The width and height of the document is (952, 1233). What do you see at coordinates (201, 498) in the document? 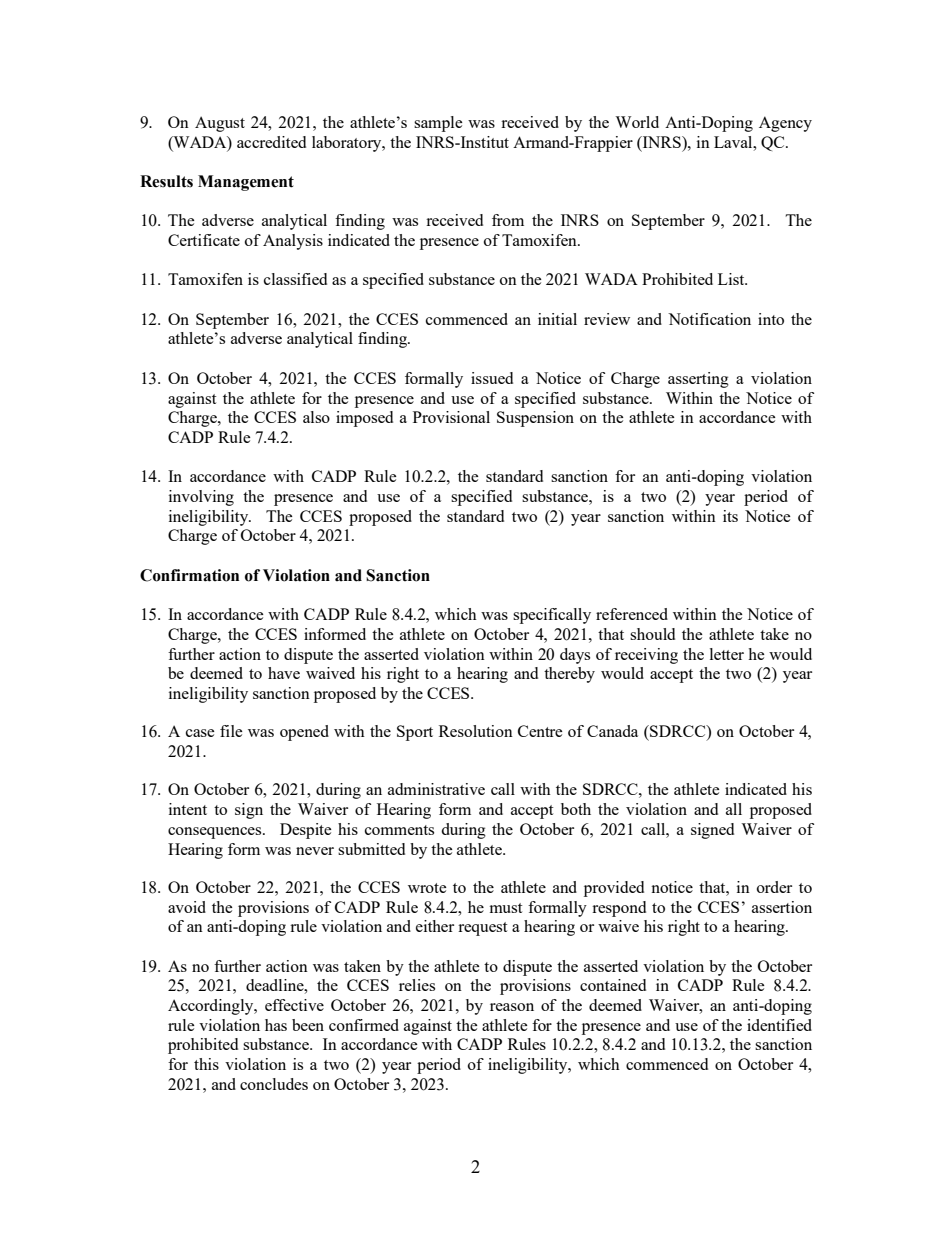
I see `involving` at bounding box center [201, 498].
